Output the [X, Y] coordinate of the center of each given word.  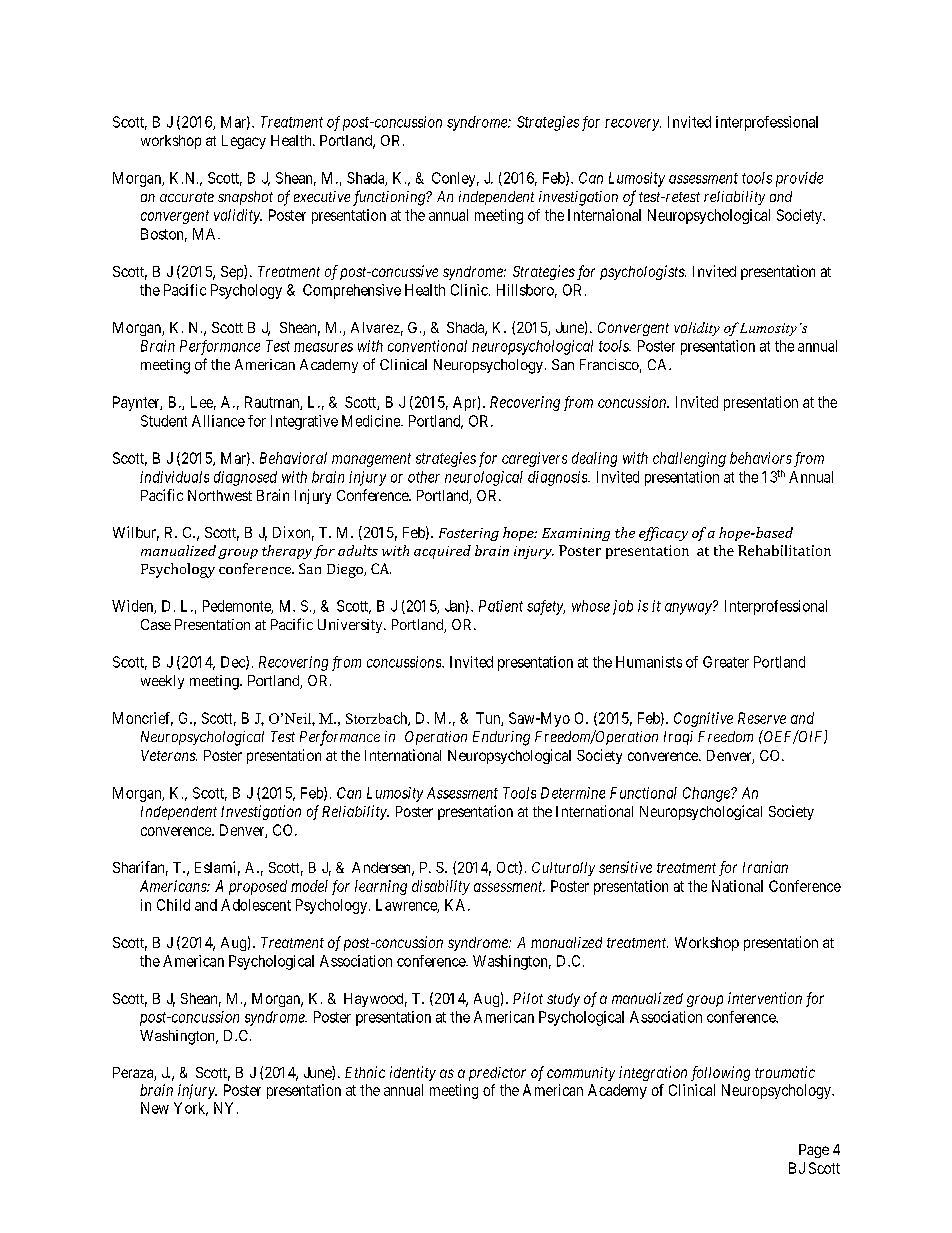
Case [156, 624]
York [191, 1109]
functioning [390, 198]
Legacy [244, 142]
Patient [501, 606]
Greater [726, 662]
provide [799, 179]
